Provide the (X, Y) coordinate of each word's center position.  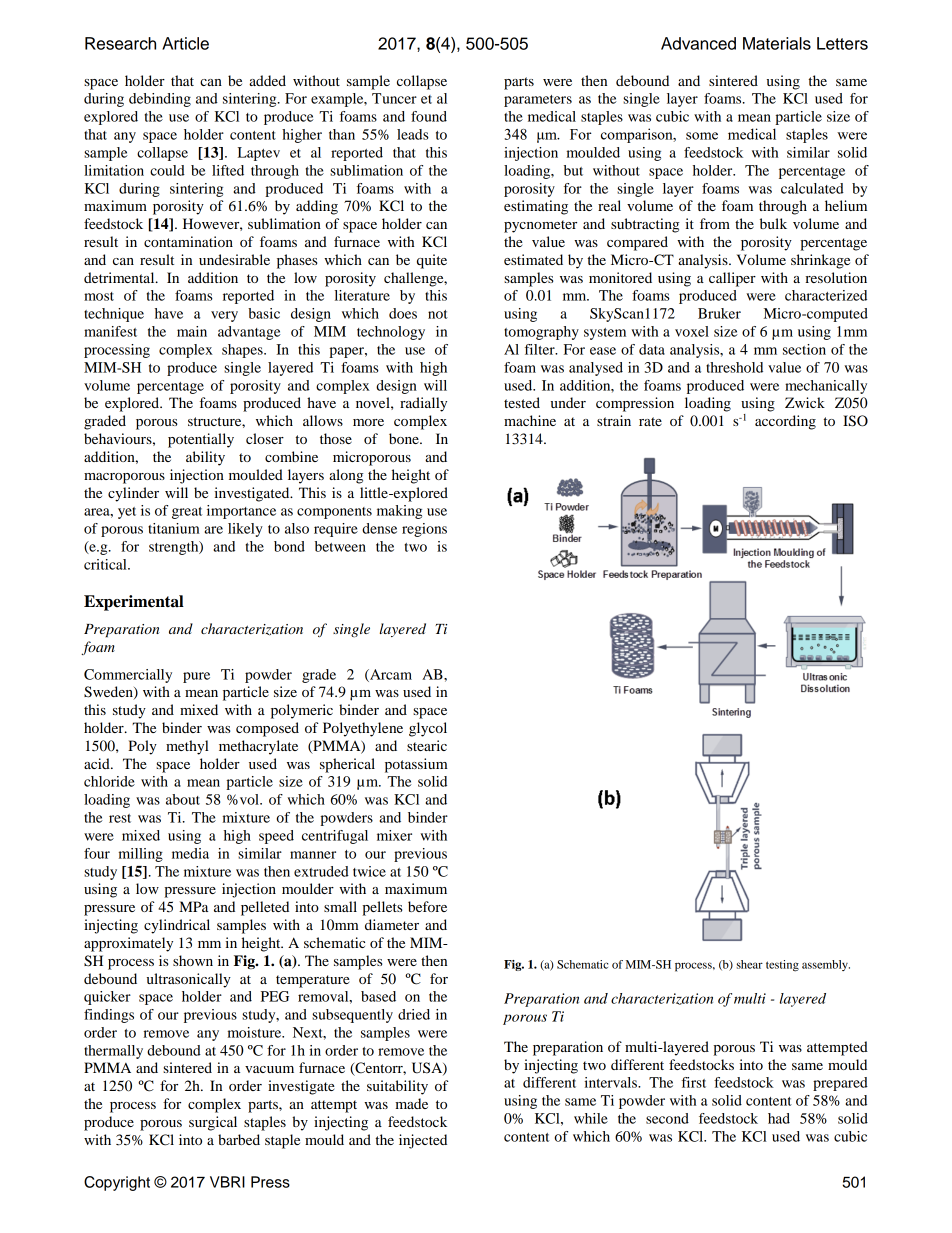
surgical (213, 1123)
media (190, 853)
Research (120, 43)
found (429, 116)
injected (423, 1141)
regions (424, 530)
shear (749, 964)
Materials (777, 43)
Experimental (134, 603)
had (779, 1118)
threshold (734, 367)
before (427, 906)
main (192, 331)
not (438, 314)
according (785, 422)
